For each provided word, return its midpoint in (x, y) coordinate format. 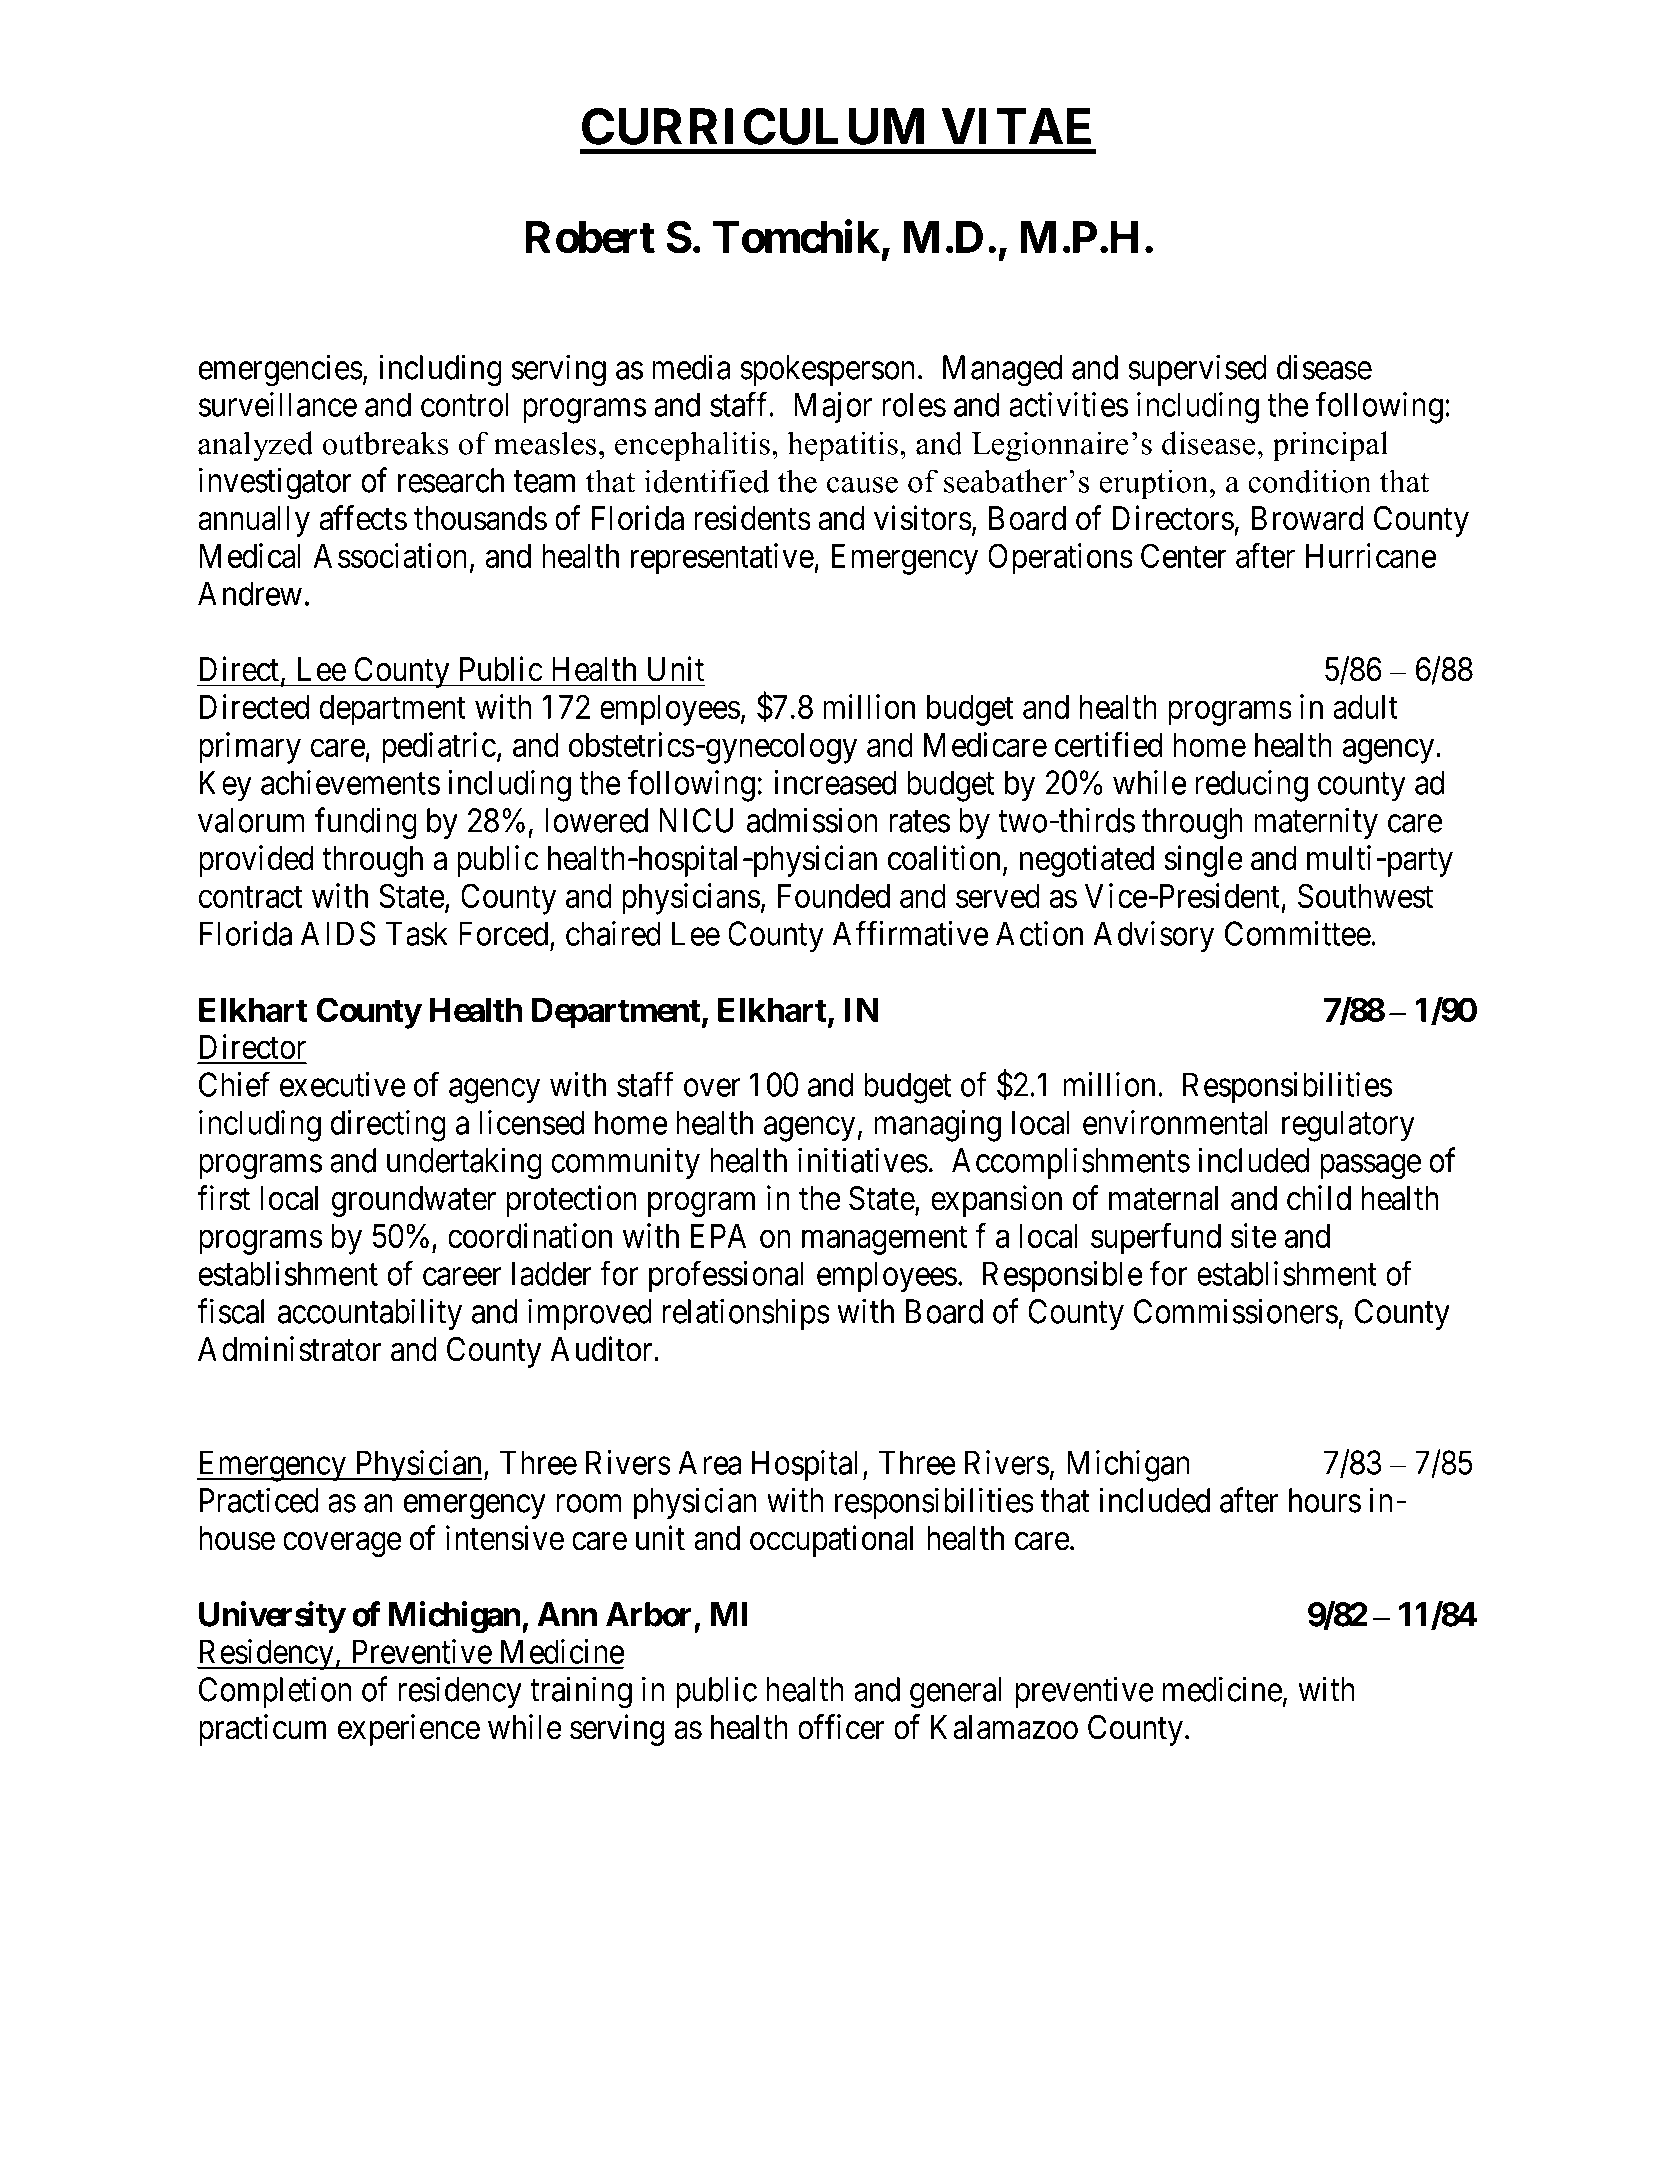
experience (409, 1730)
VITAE (1016, 126)
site (1254, 1235)
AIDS (338, 933)
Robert (590, 237)
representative (723, 559)
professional (726, 1277)
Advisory (1153, 937)
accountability (370, 1314)
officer (841, 1727)
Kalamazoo (1004, 1727)
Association (390, 555)
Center (1184, 555)
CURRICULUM (753, 126)
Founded (834, 896)
